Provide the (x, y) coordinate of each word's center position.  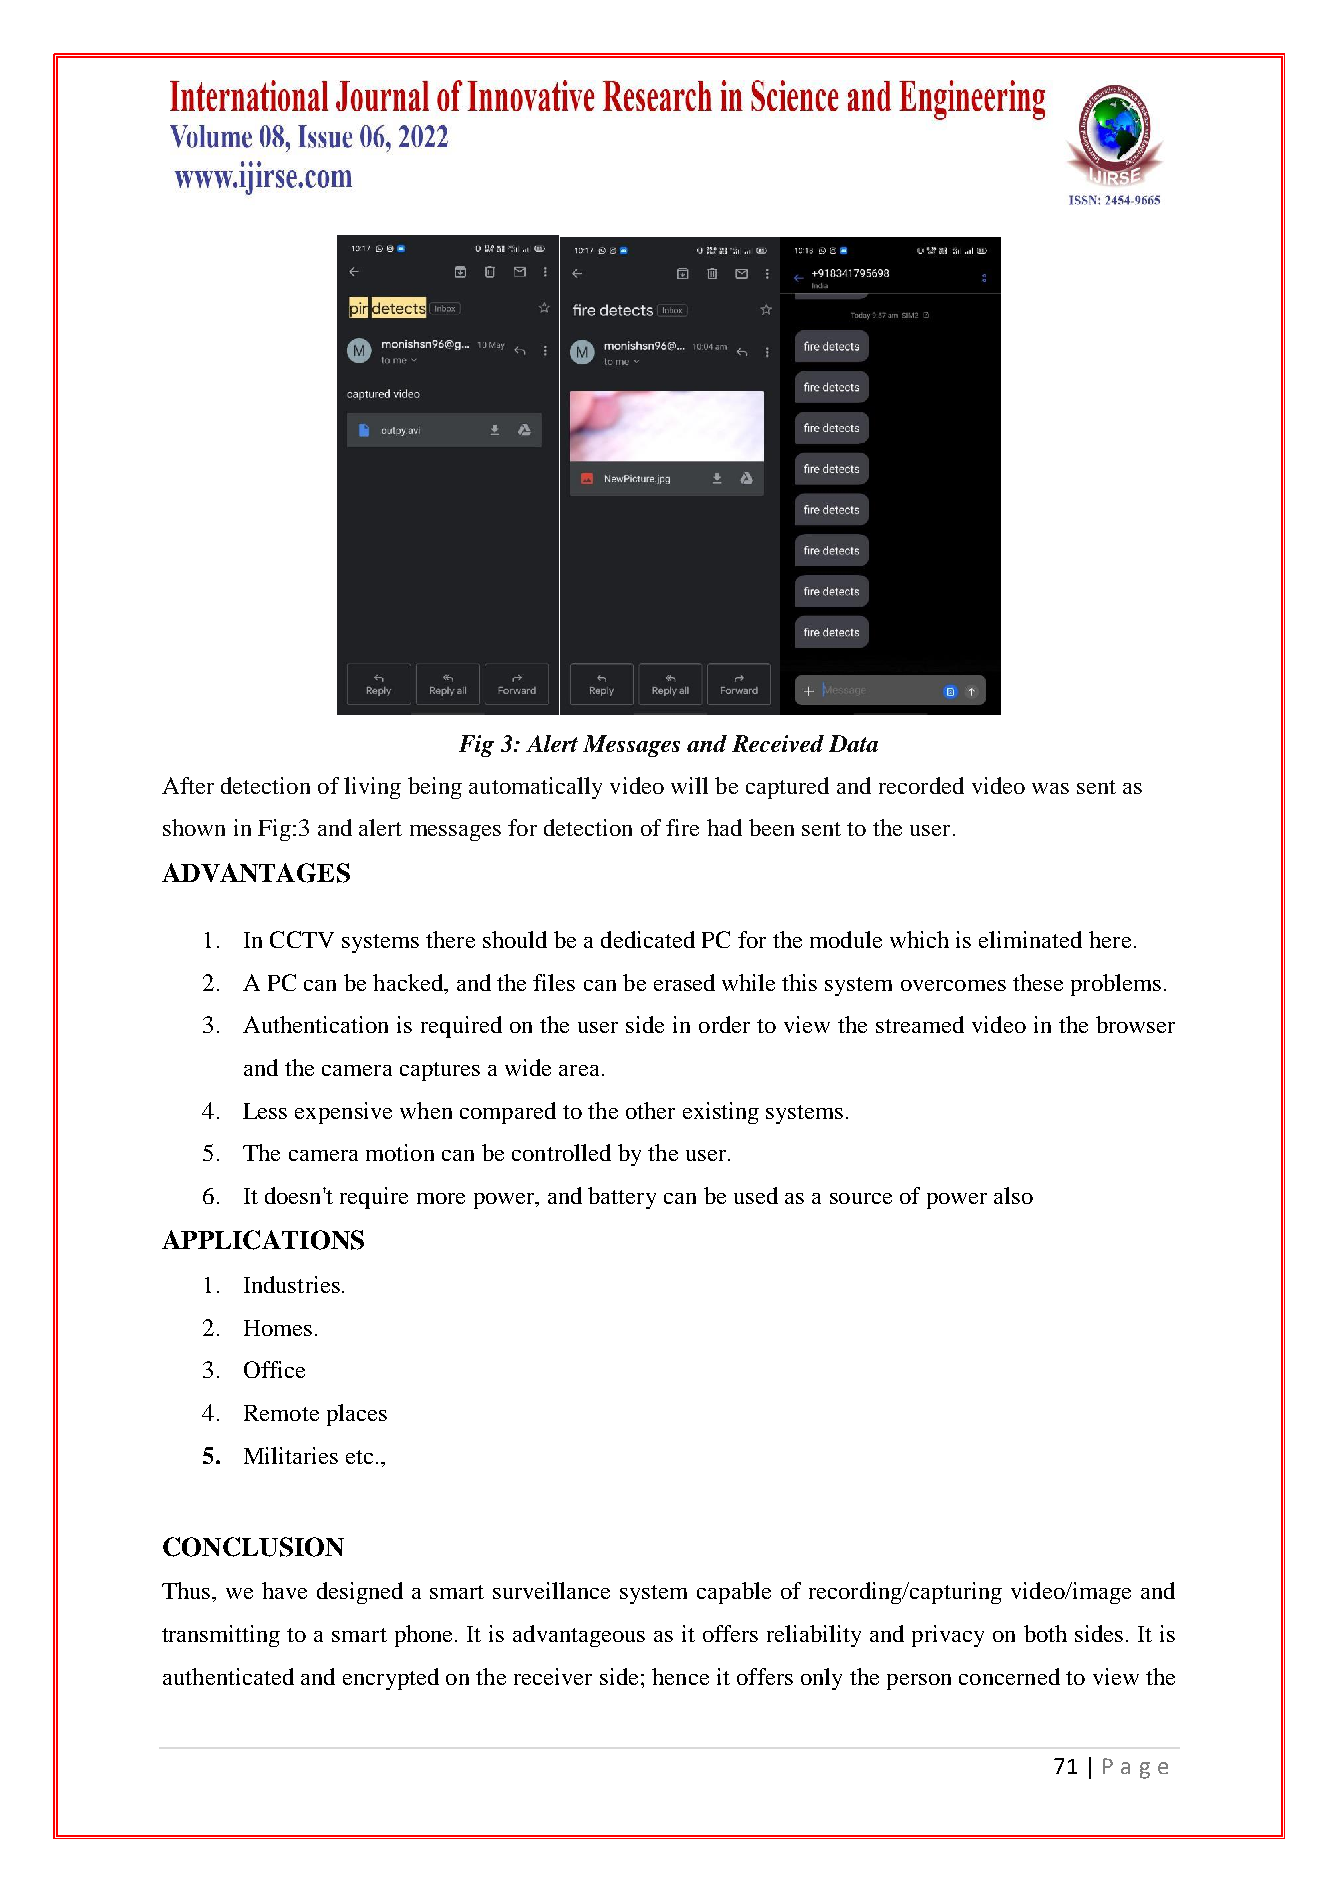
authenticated (228, 1676)
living (372, 788)
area (579, 1070)
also (1013, 1195)
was (1050, 788)
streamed (920, 1024)
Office (274, 1369)
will (689, 785)
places (357, 1415)
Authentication (315, 1024)
